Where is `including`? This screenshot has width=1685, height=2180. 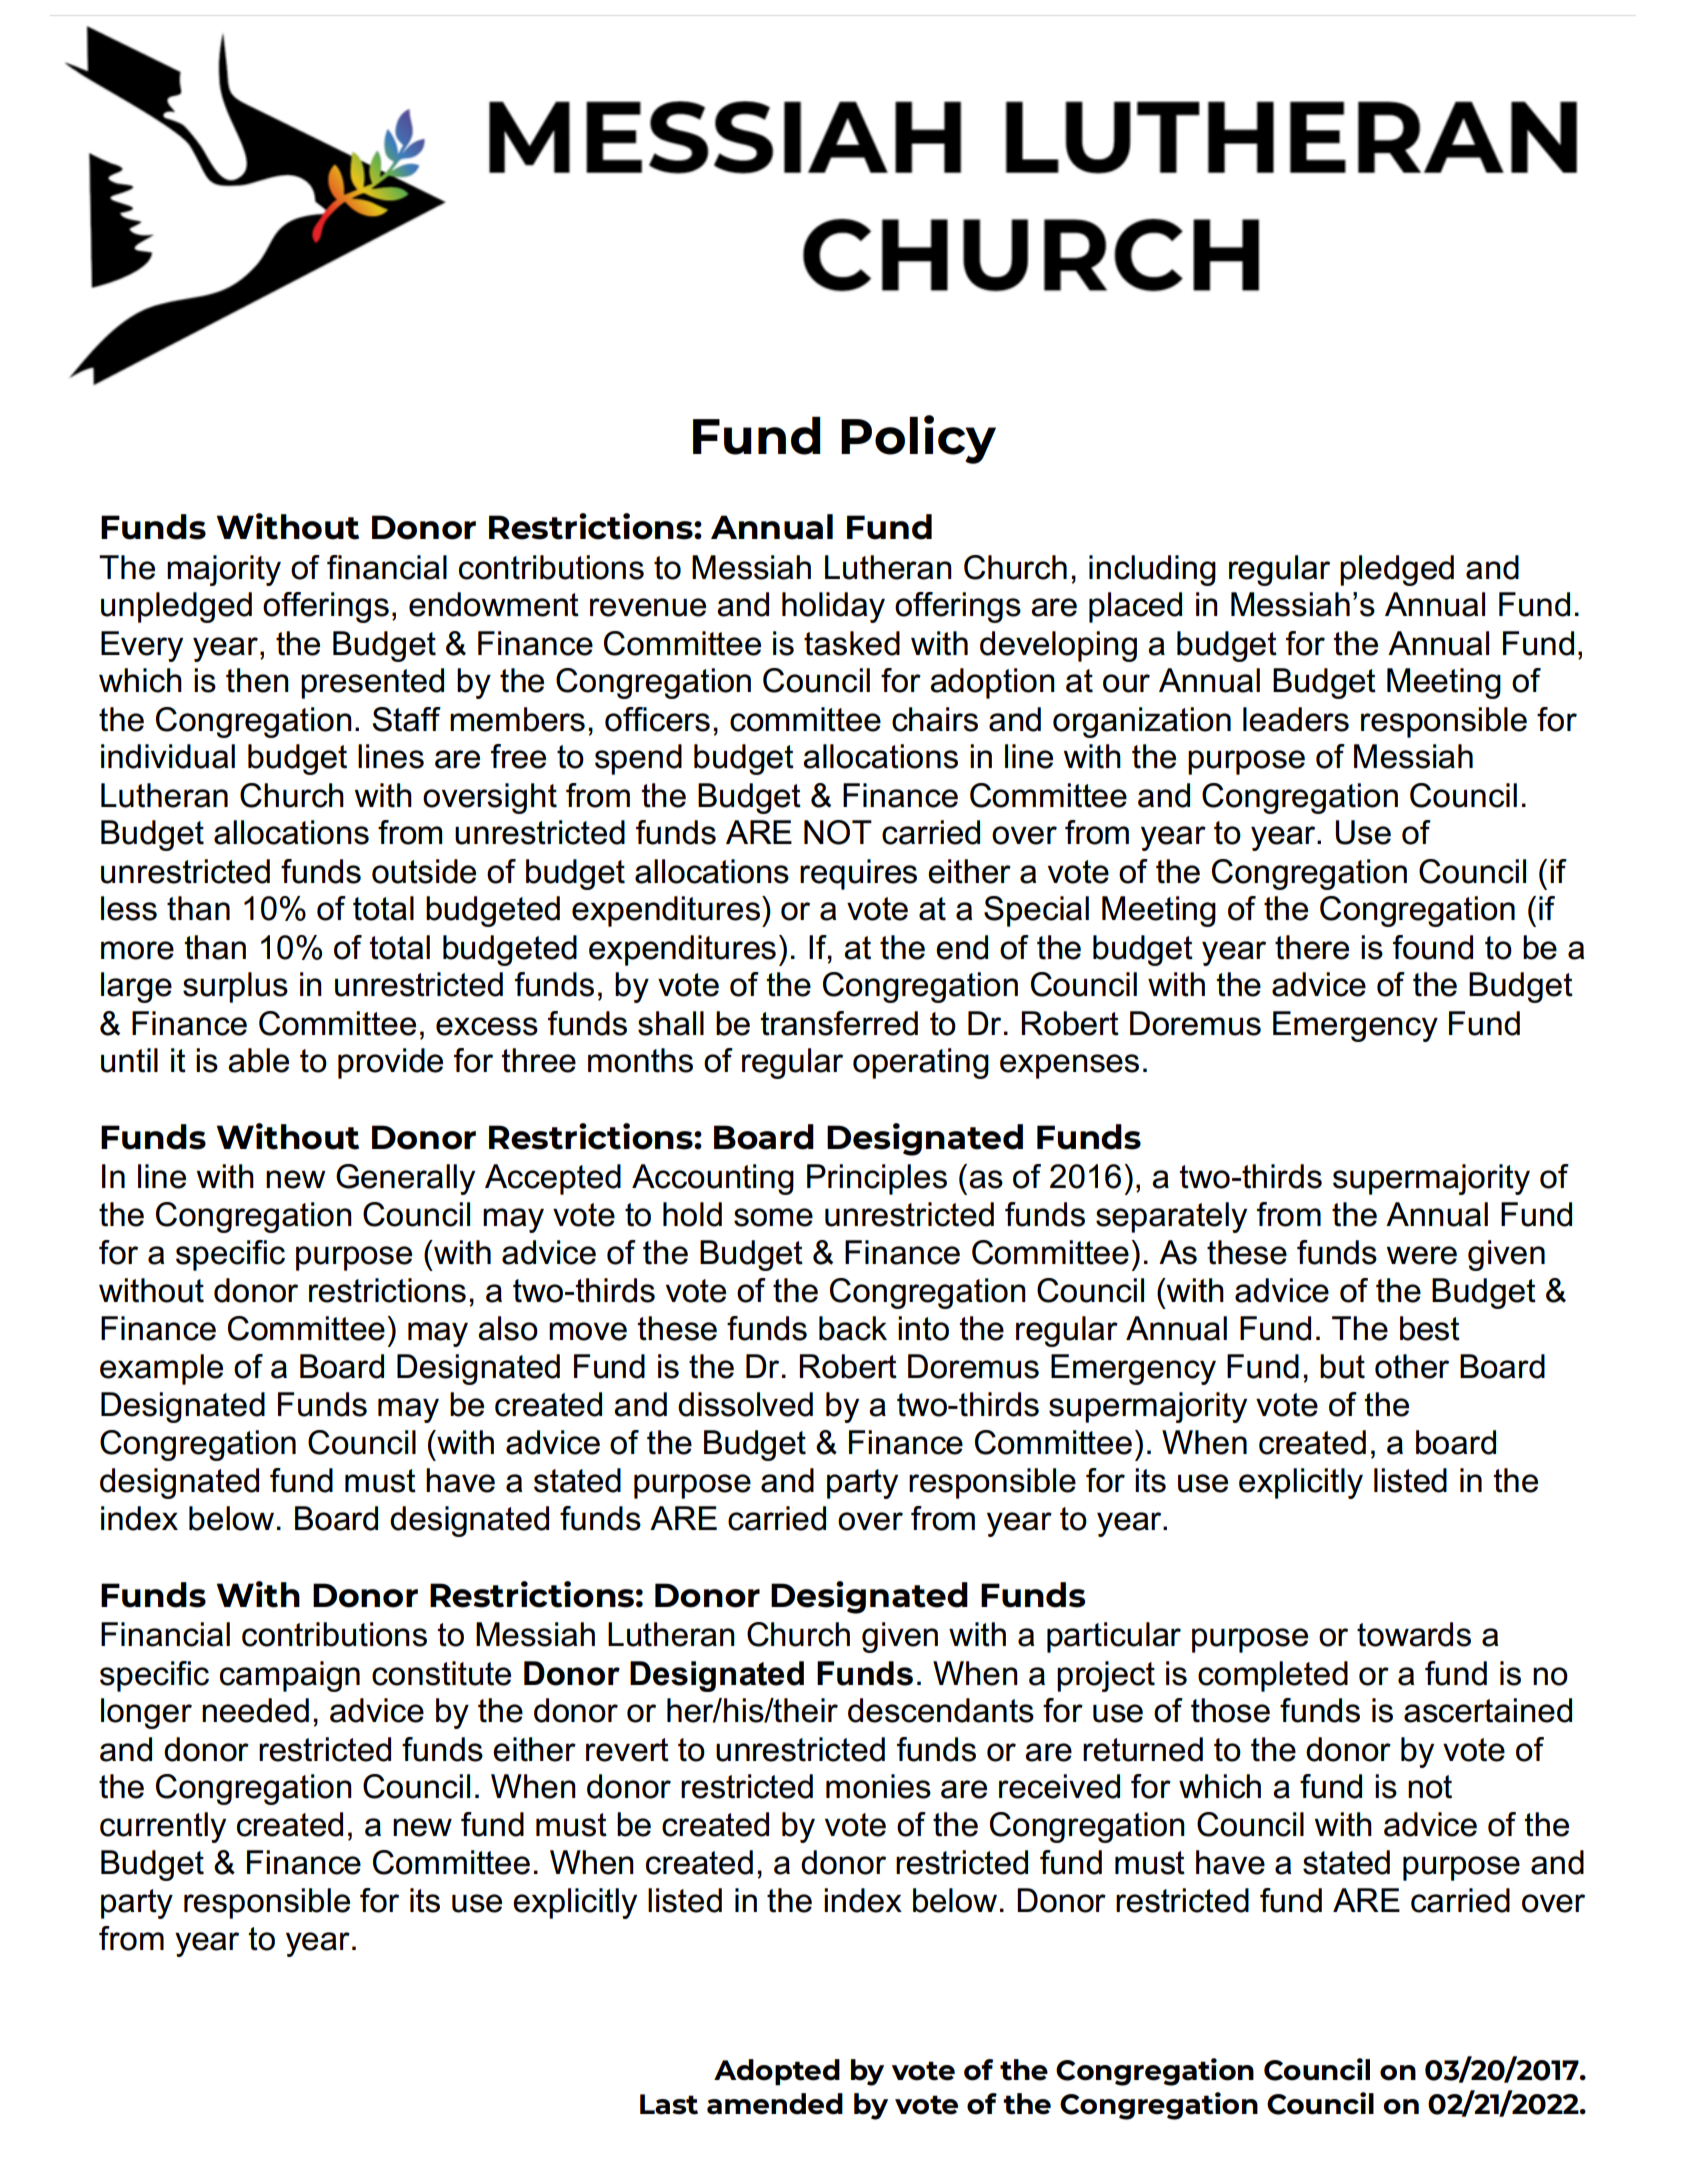 including is located at coordinates (1152, 570).
